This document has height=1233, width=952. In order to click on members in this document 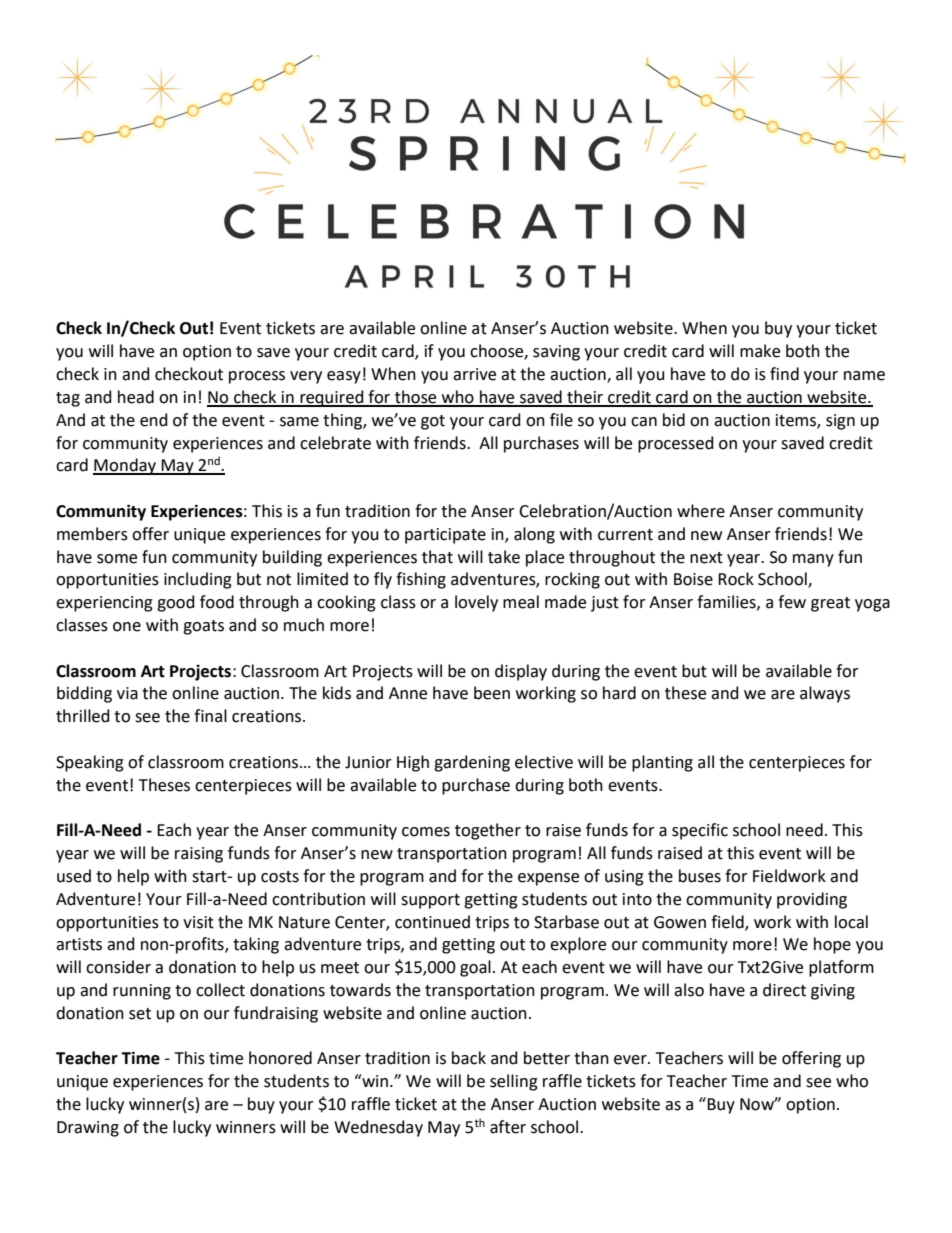, I will do `click(92, 534)`.
